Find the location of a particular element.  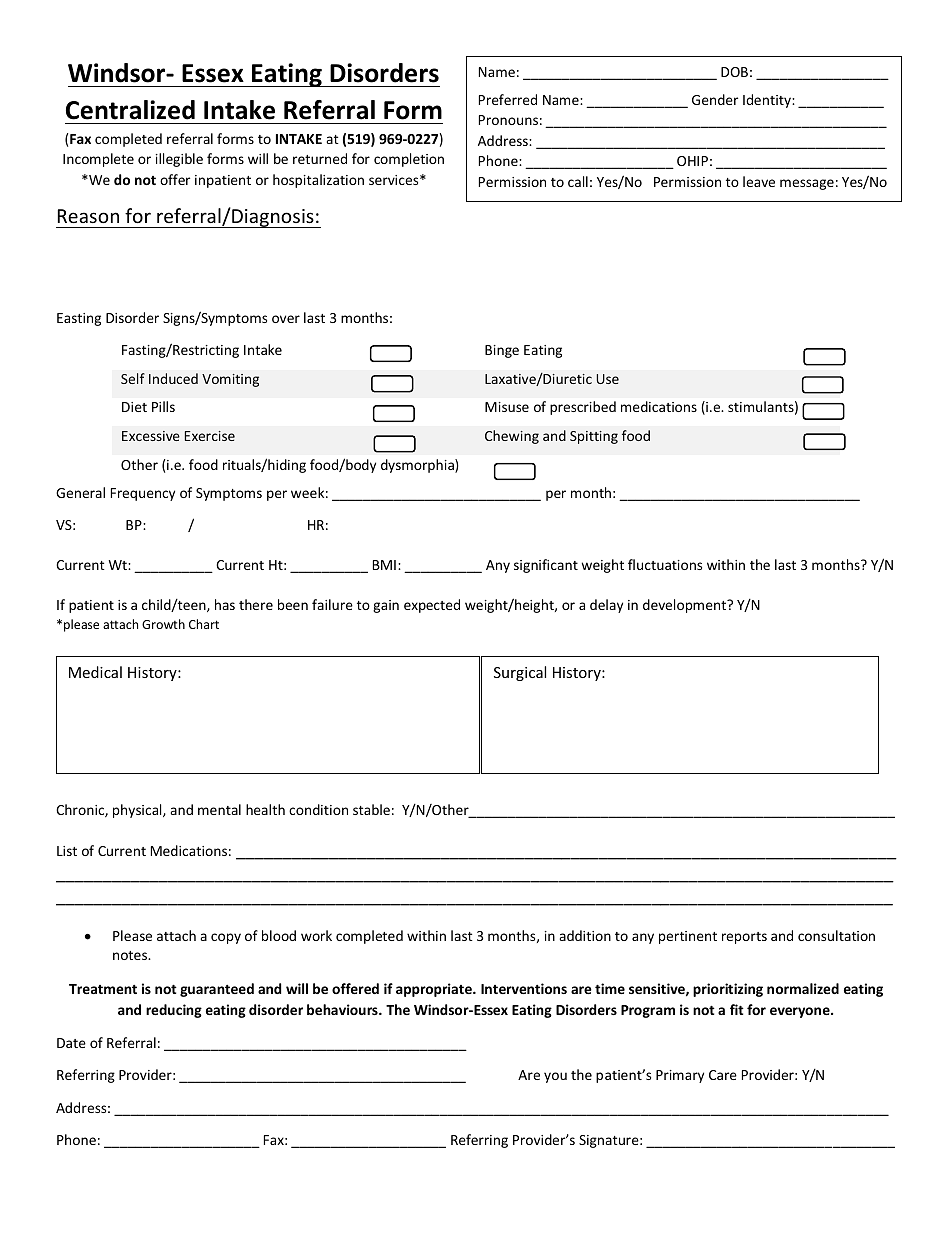

Centralized is located at coordinates (130, 110).
